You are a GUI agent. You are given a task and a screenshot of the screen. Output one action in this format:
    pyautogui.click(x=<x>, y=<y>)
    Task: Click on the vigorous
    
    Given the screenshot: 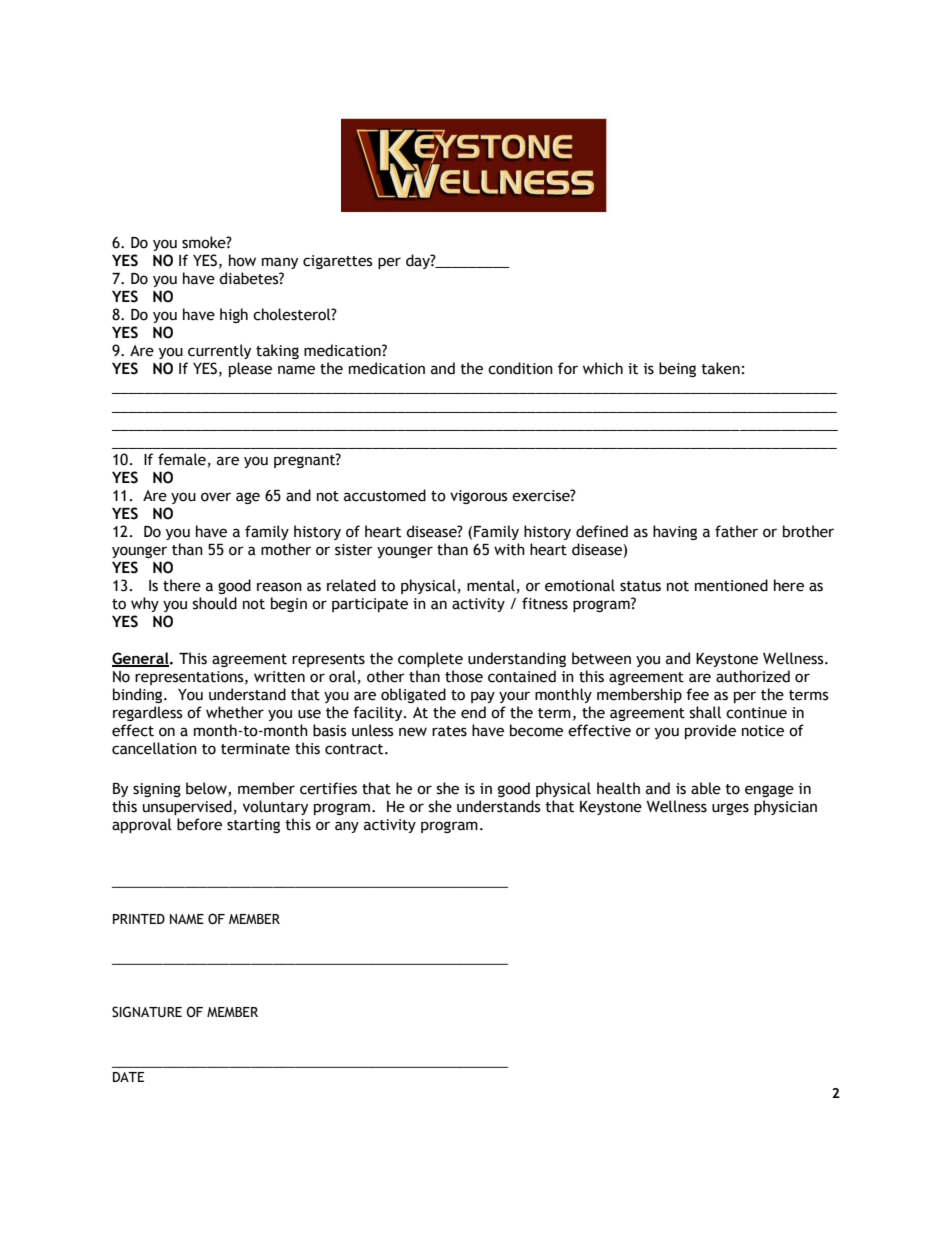 What is the action you would take?
    pyautogui.click(x=478, y=497)
